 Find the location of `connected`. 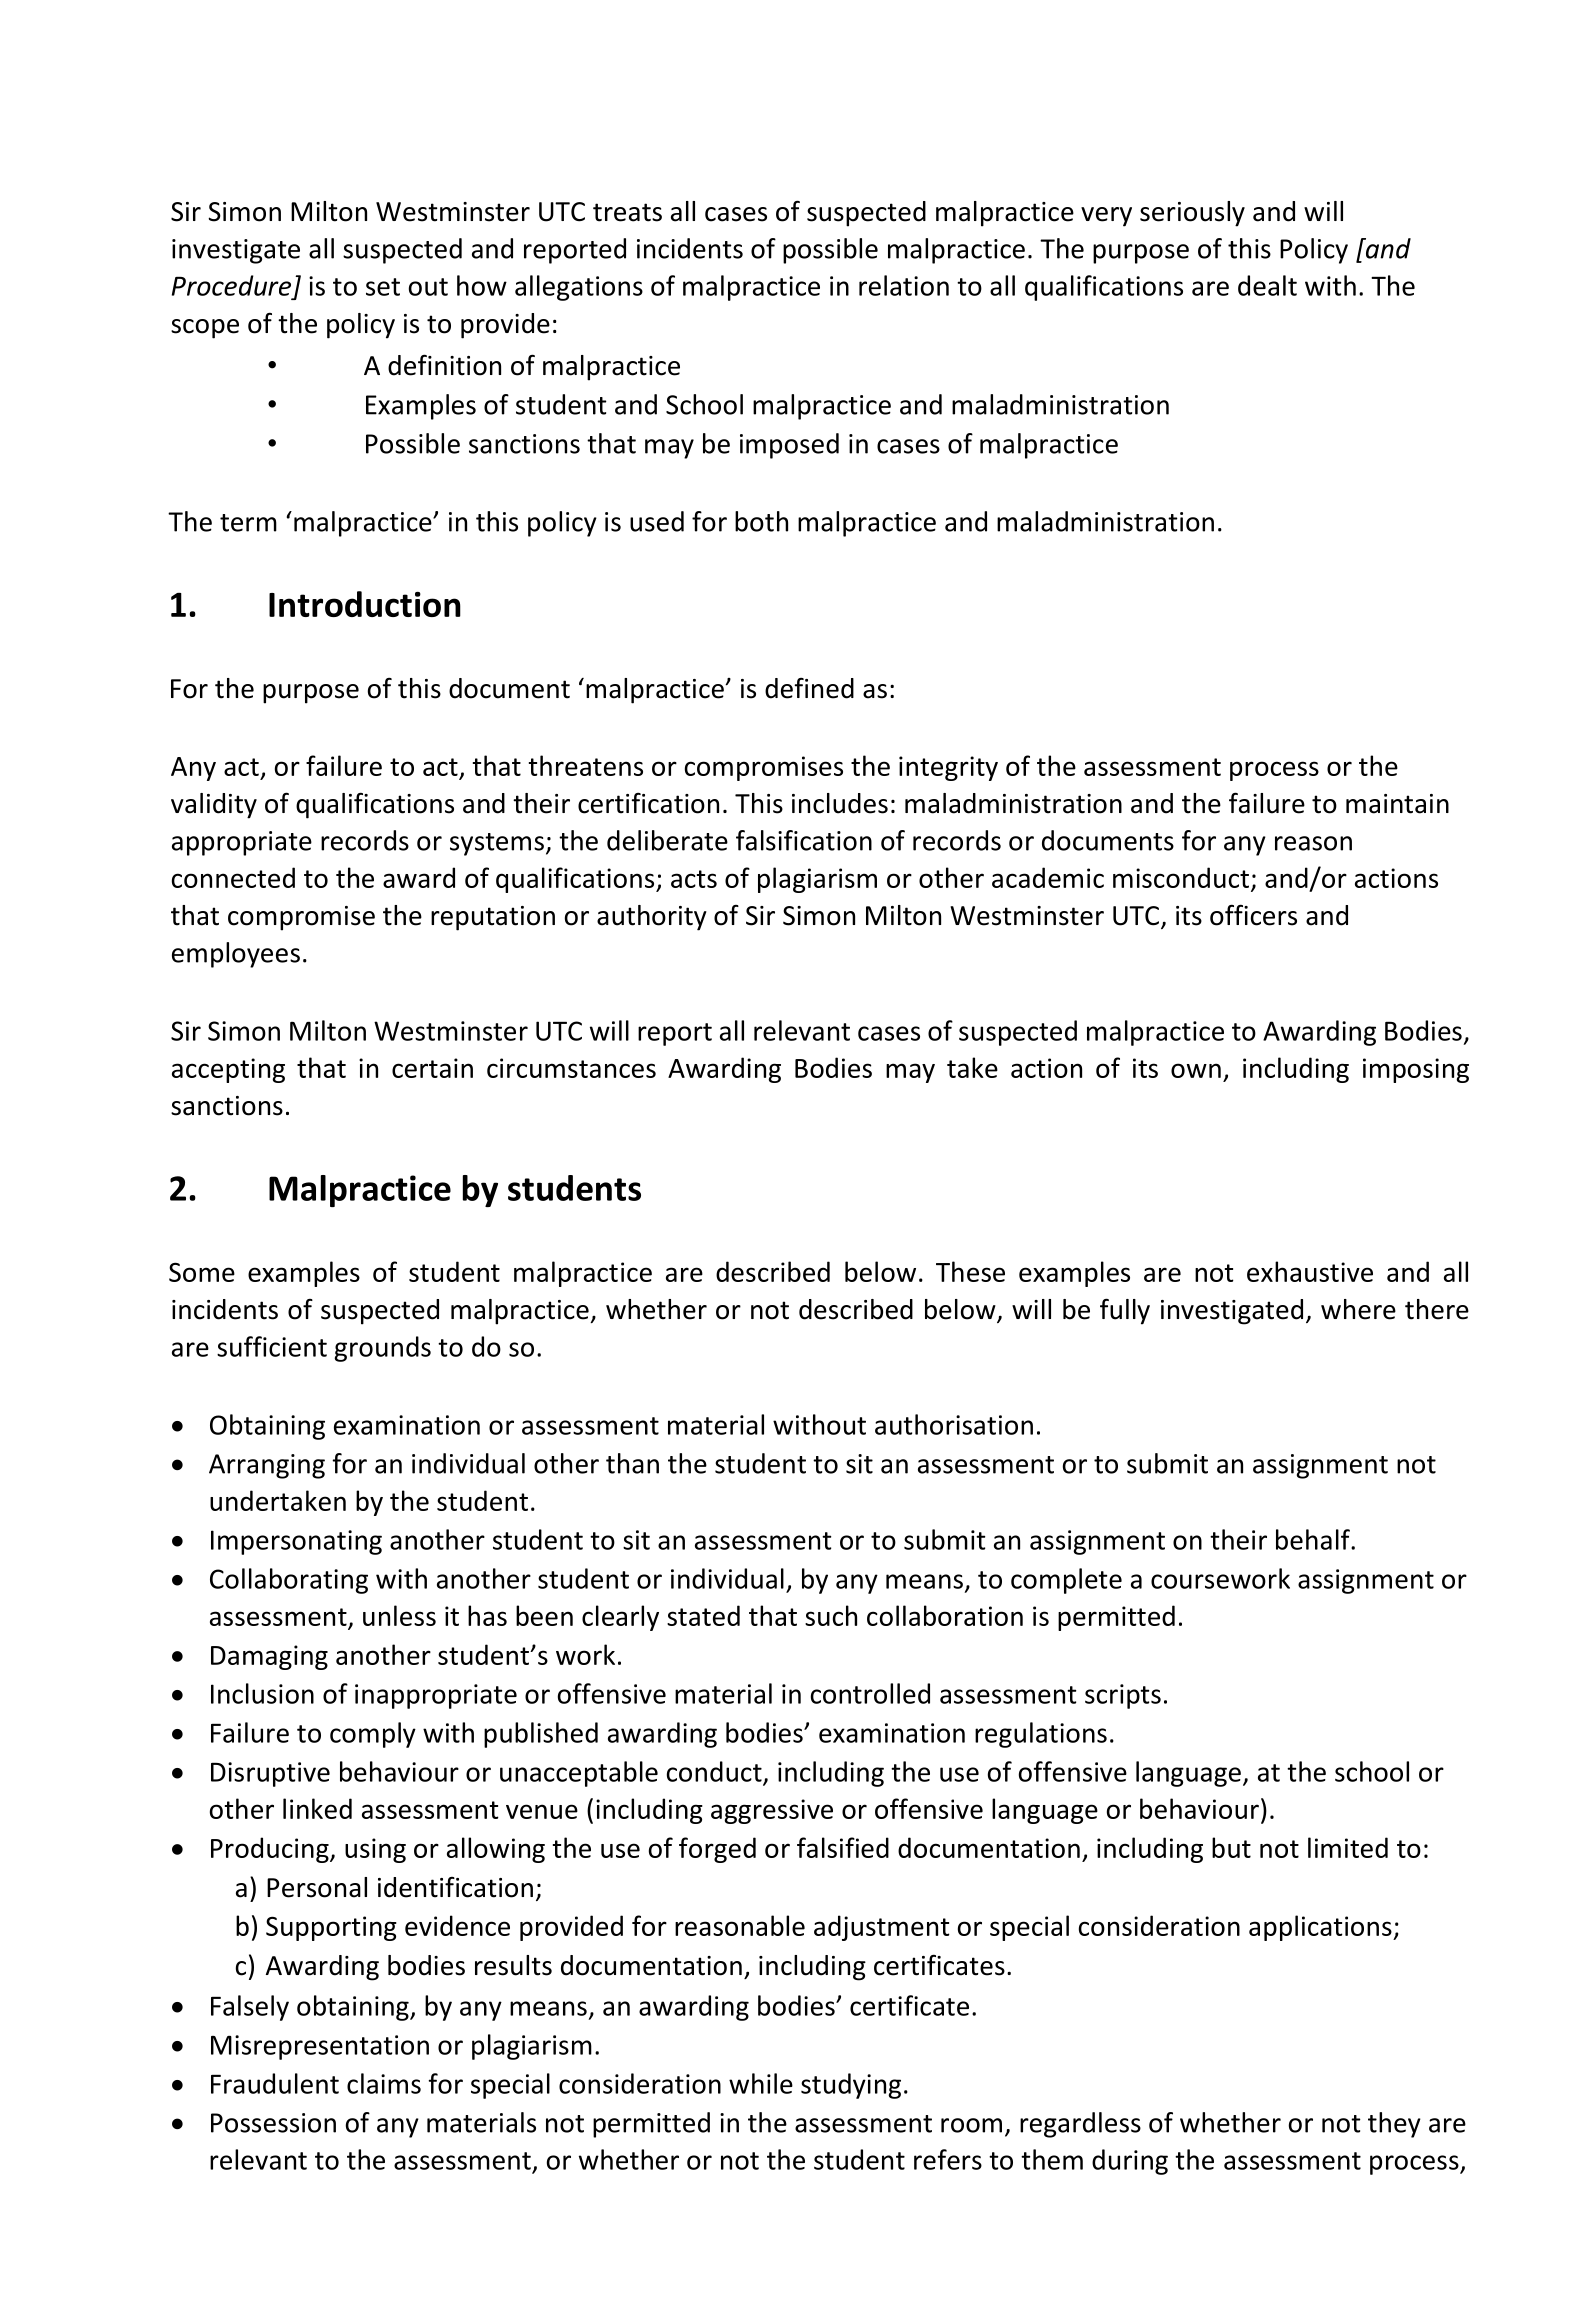

connected is located at coordinates (233, 877).
